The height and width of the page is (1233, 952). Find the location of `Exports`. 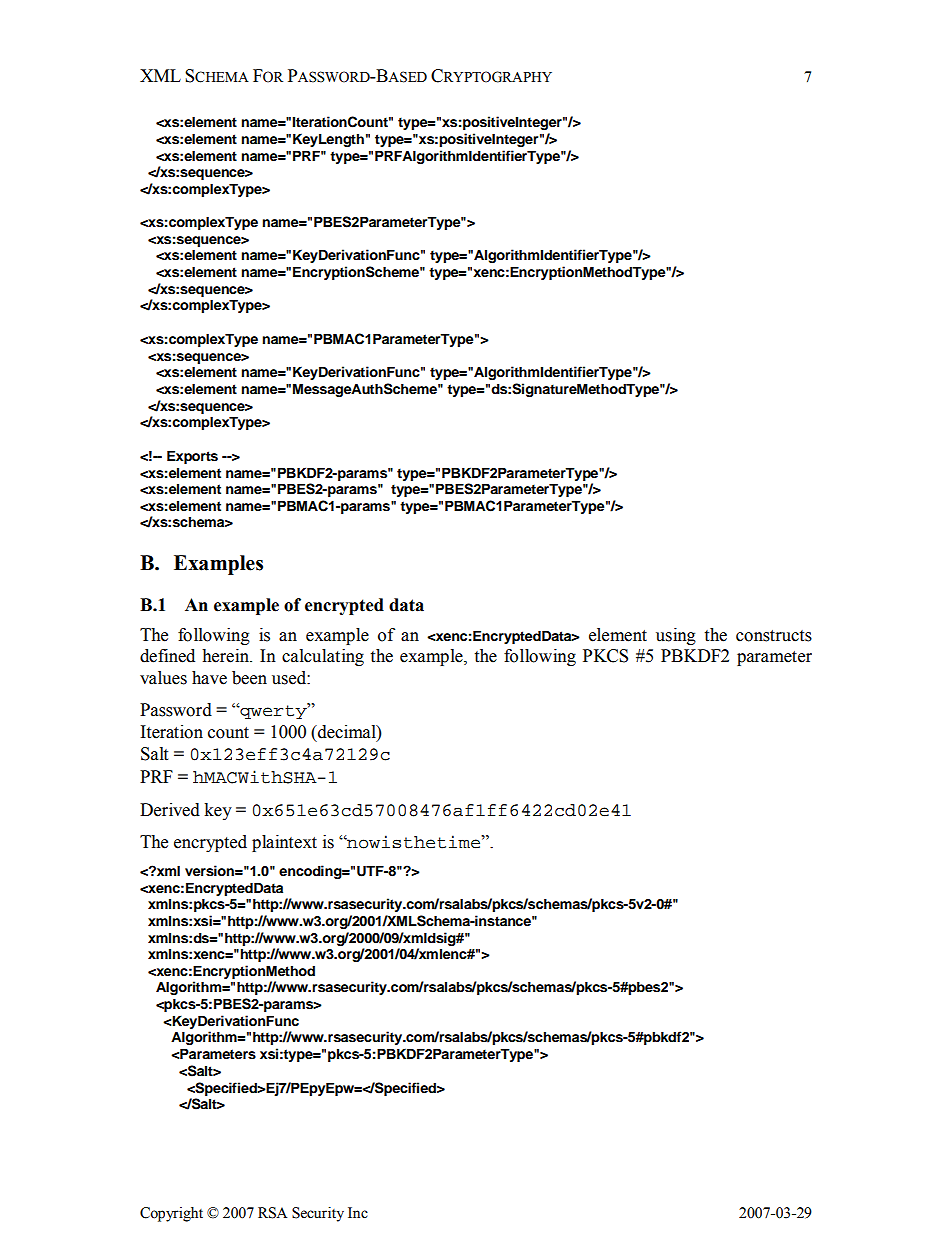

Exports is located at coordinates (192, 457).
